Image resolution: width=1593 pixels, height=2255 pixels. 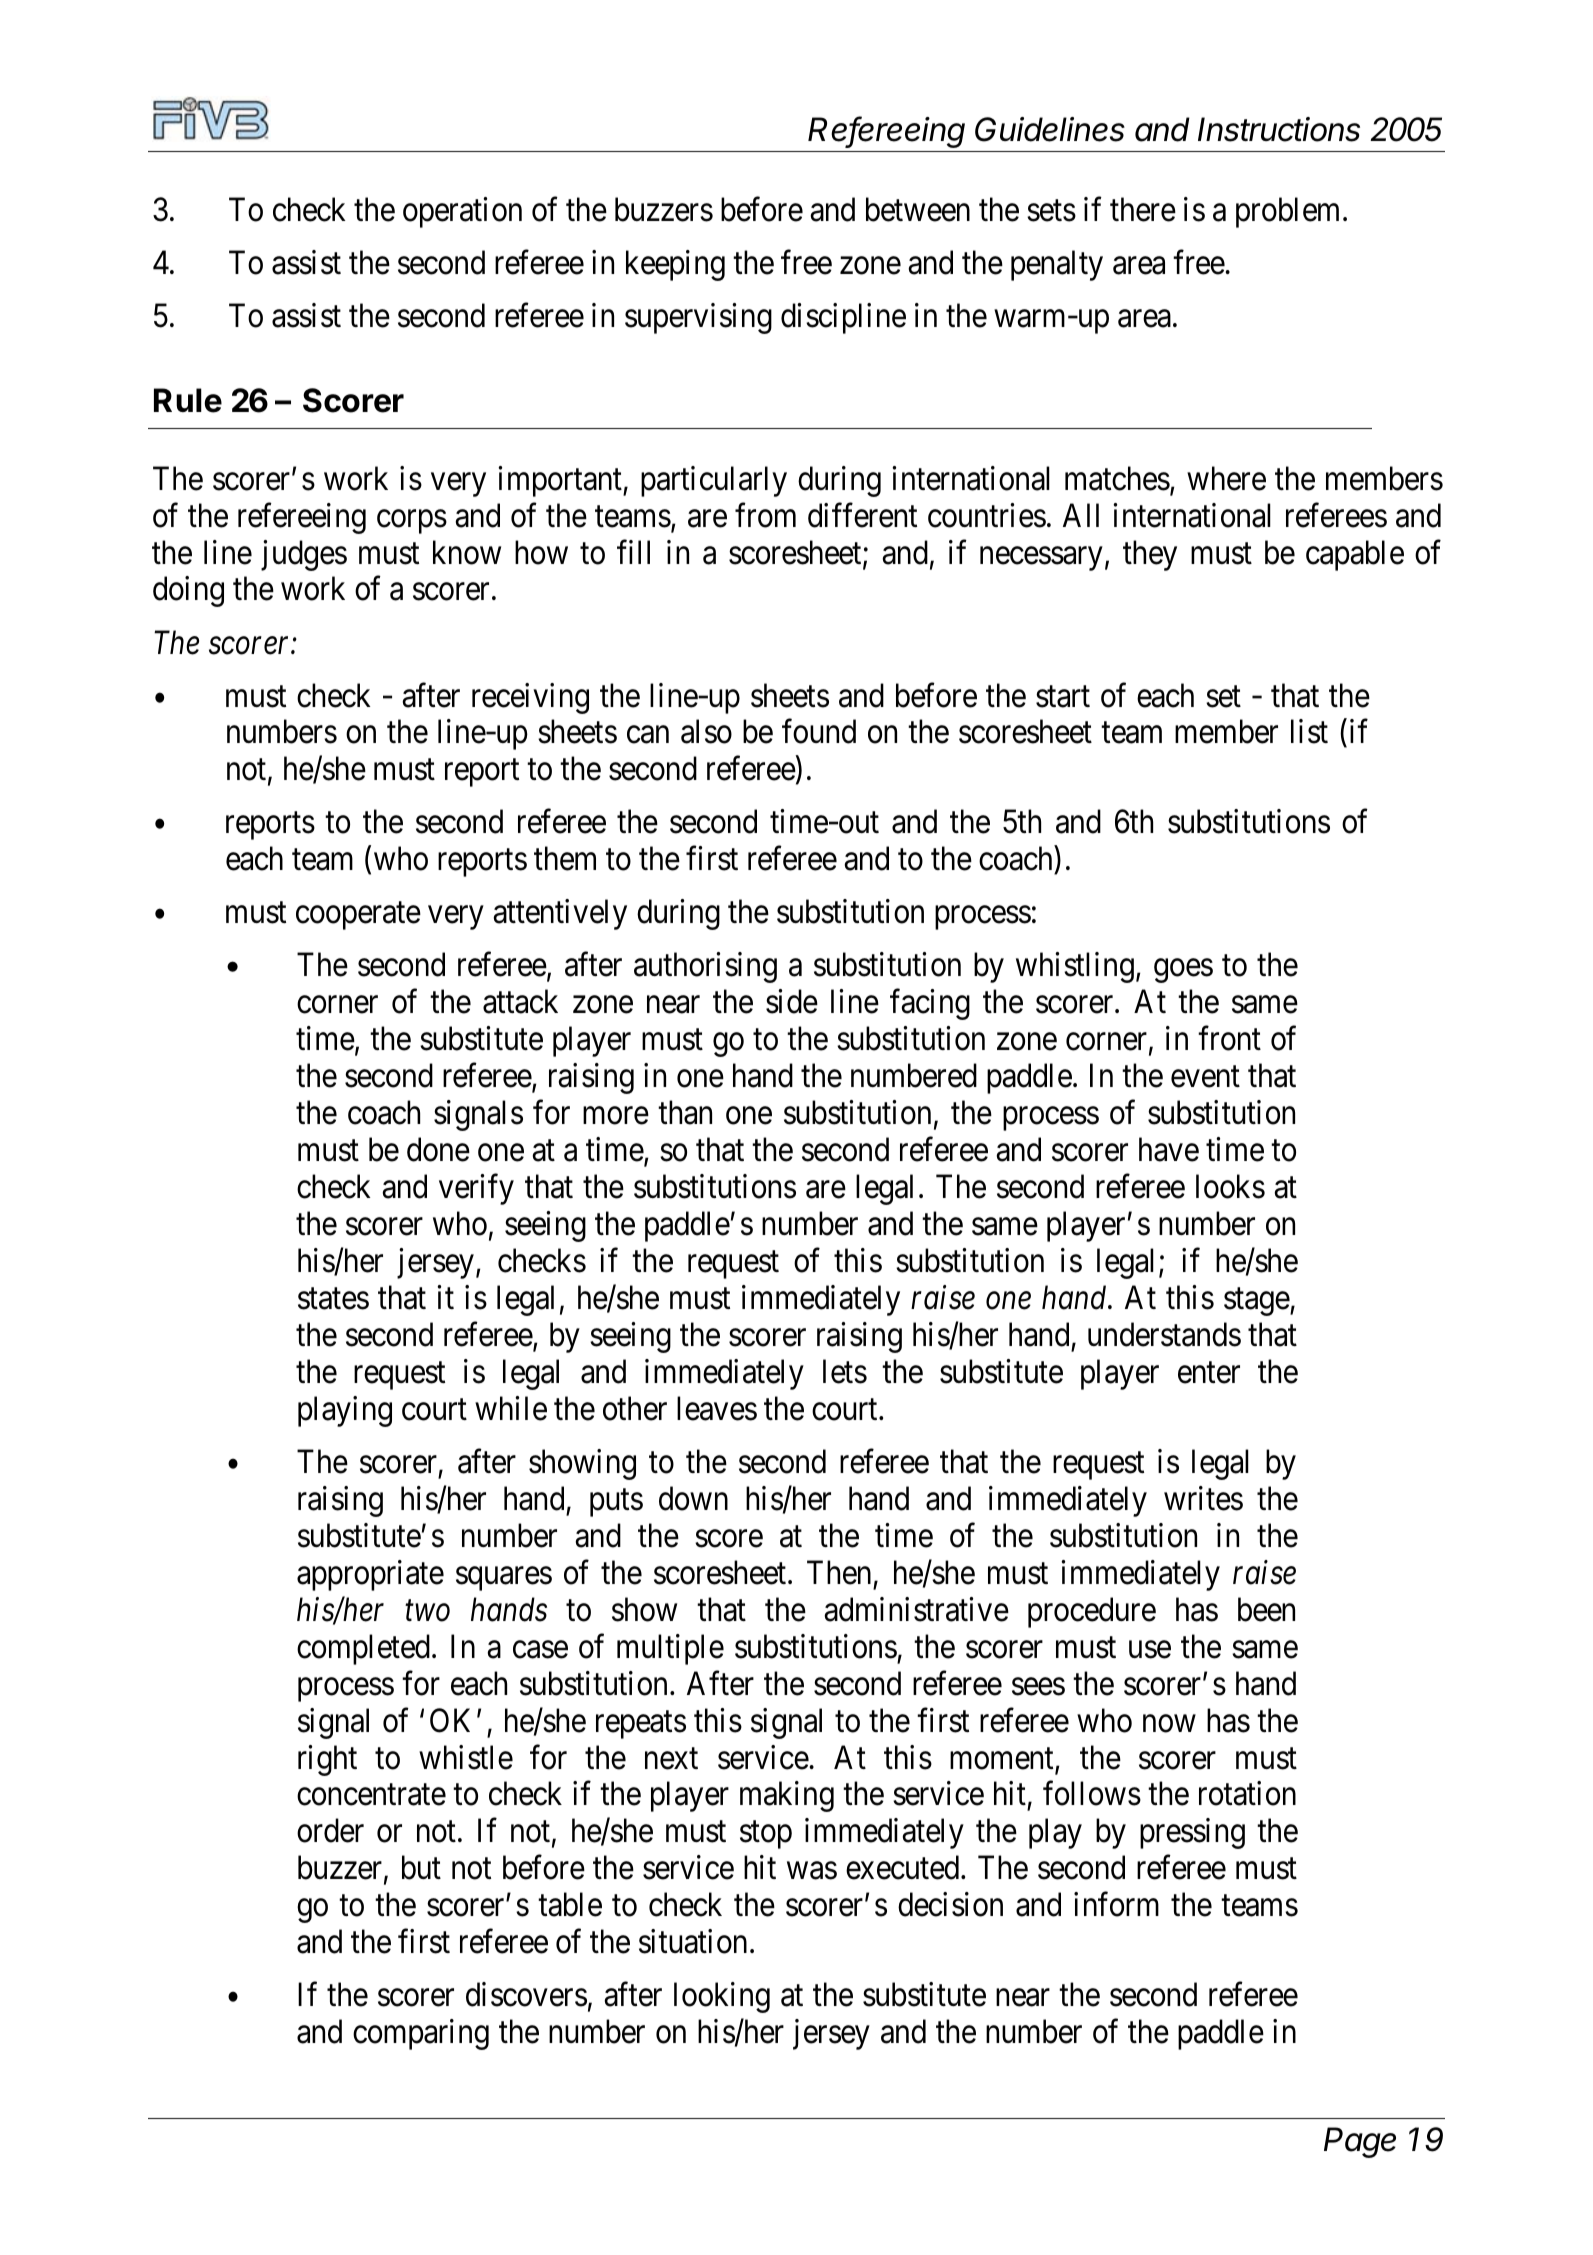 What do you see at coordinates (438, 1149) in the document?
I see `done` at bounding box center [438, 1149].
